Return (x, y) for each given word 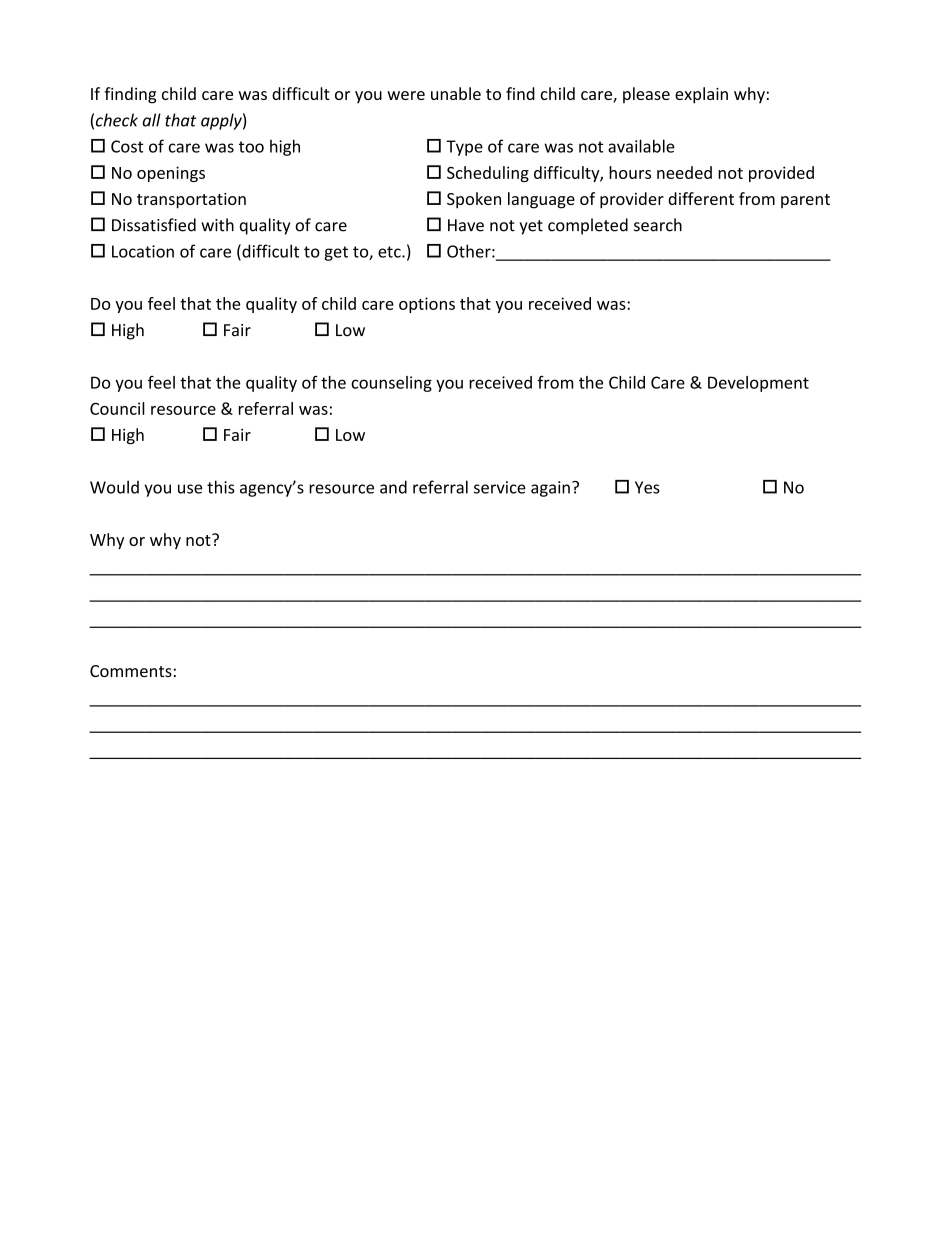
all (152, 120)
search (658, 225)
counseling (391, 384)
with (217, 225)
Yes (647, 487)
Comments (131, 671)
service (500, 487)
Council (117, 408)
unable (456, 93)
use (190, 489)
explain (701, 95)
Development (758, 384)
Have (466, 225)
